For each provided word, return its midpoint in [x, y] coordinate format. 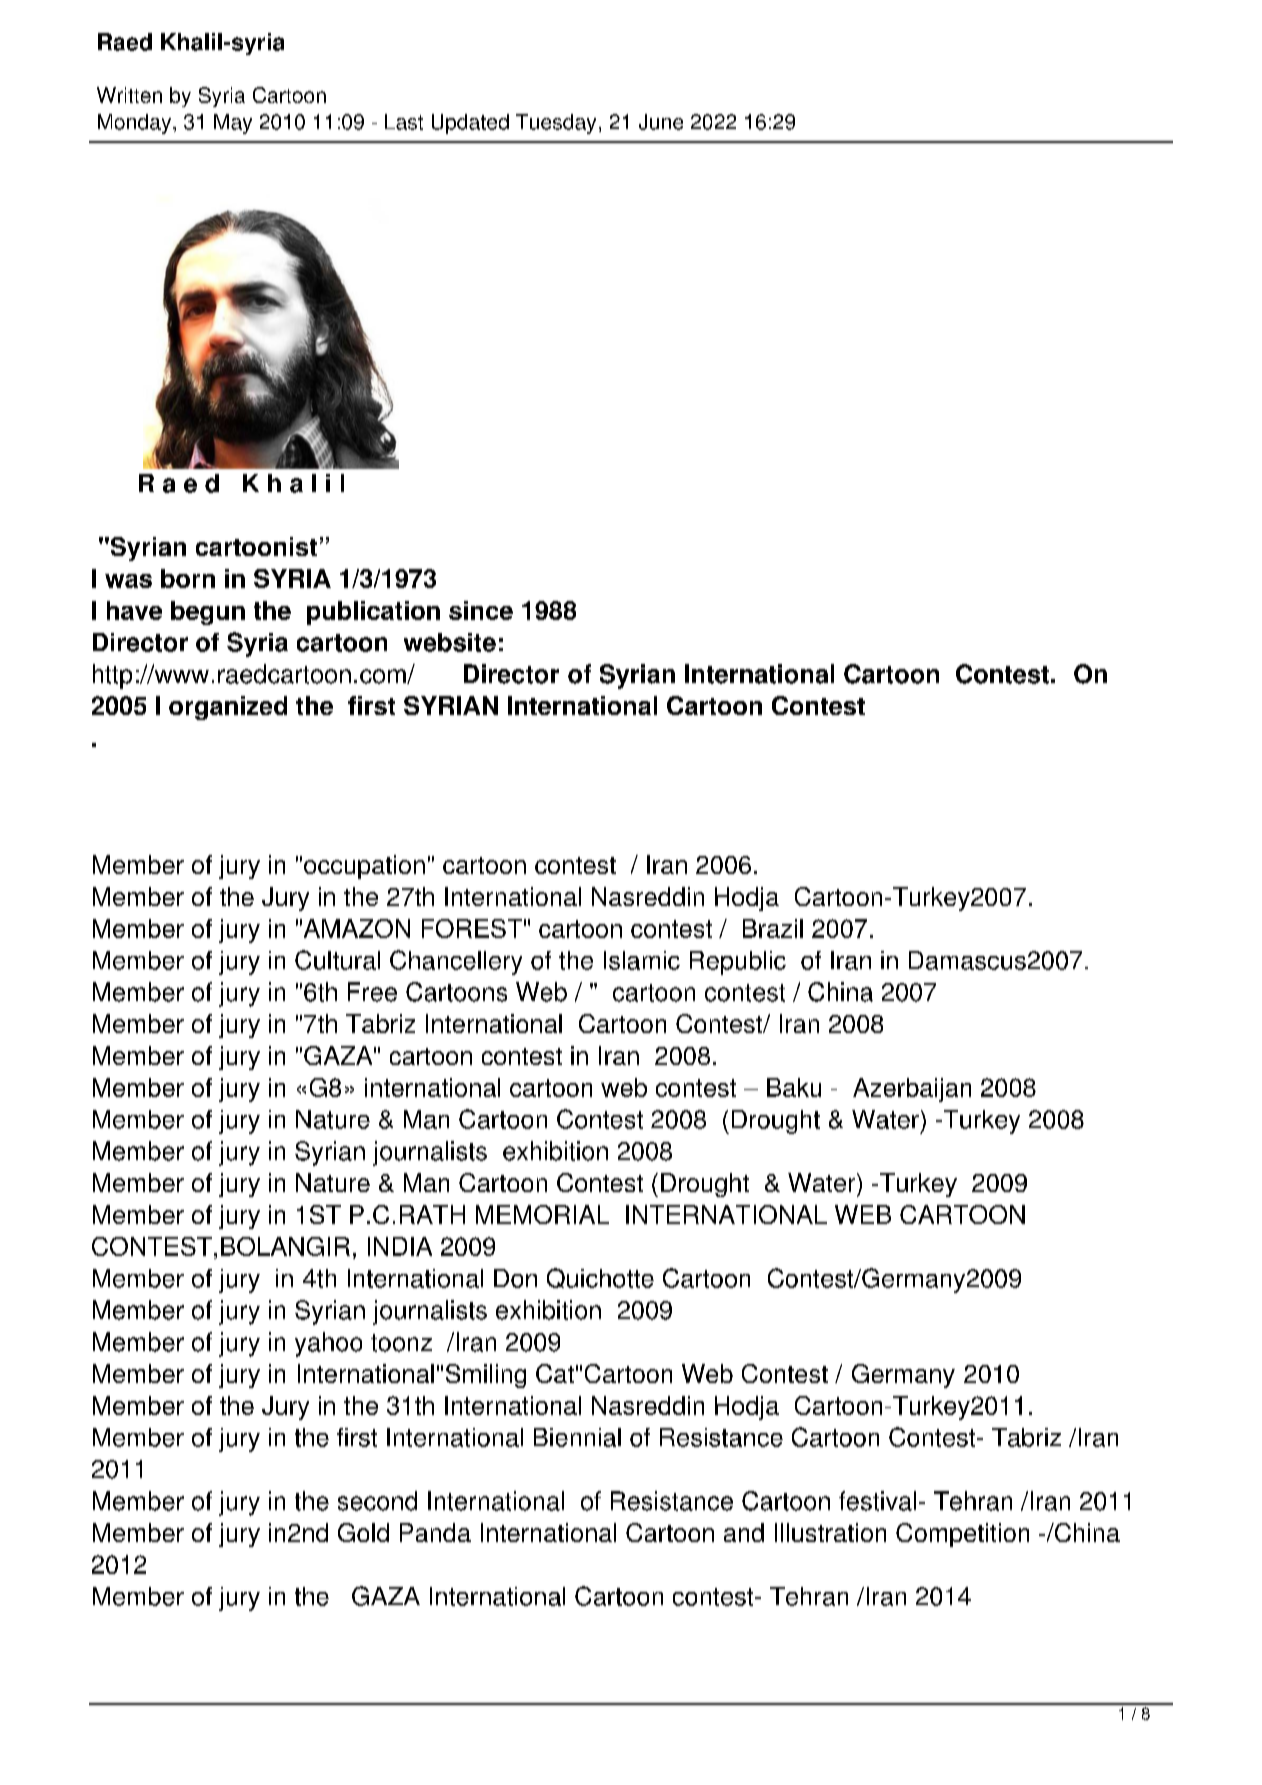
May [233, 124]
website [450, 642]
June [661, 122]
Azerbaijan [912, 1090]
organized [228, 708]
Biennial [577, 1437]
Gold [363, 1532]
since [481, 610]
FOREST [472, 928]
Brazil [773, 928]
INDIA [400, 1246]
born [188, 578]
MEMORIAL [542, 1214]
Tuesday [556, 124]
